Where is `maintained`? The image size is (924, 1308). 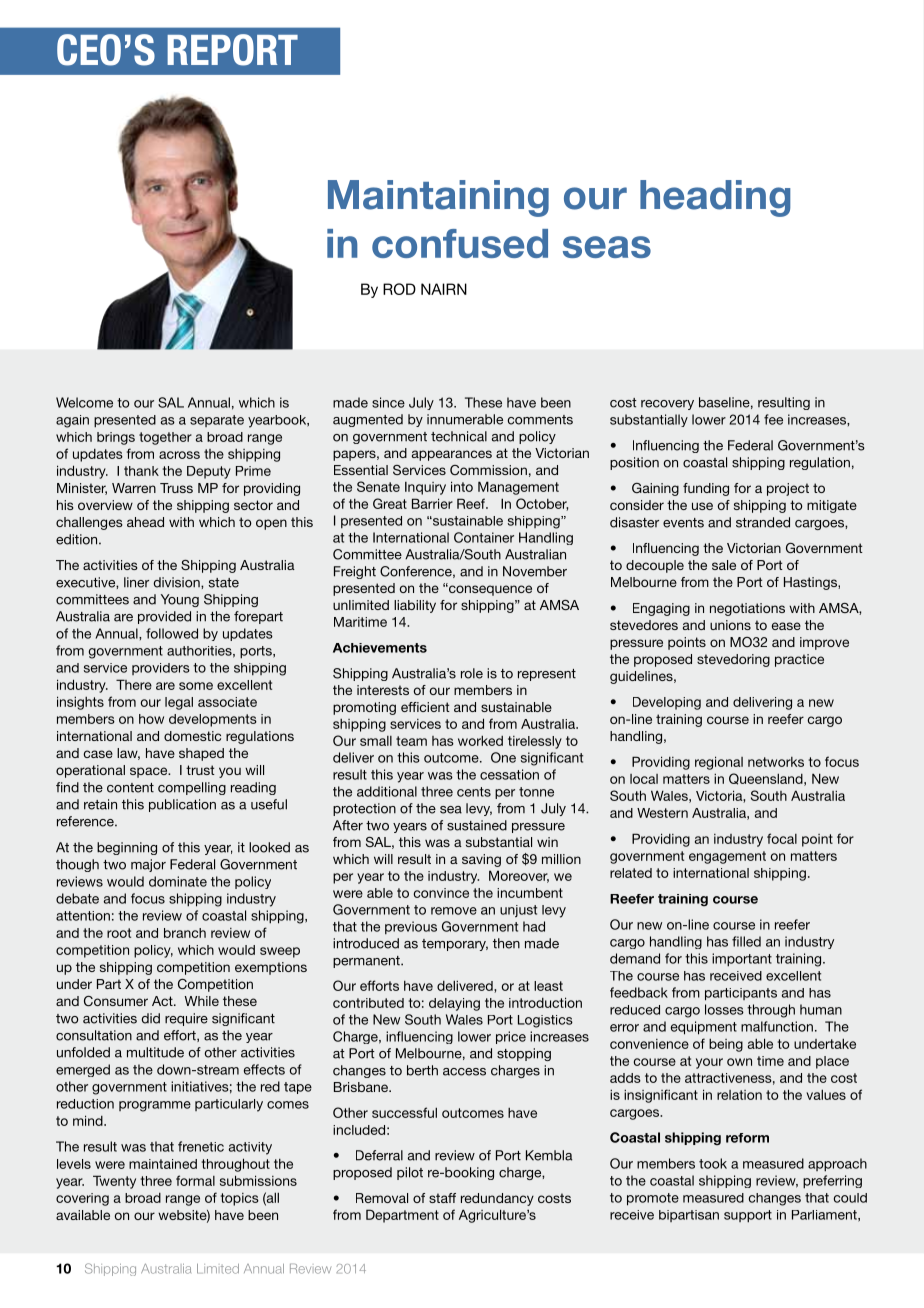 maintained is located at coordinates (163, 1164).
